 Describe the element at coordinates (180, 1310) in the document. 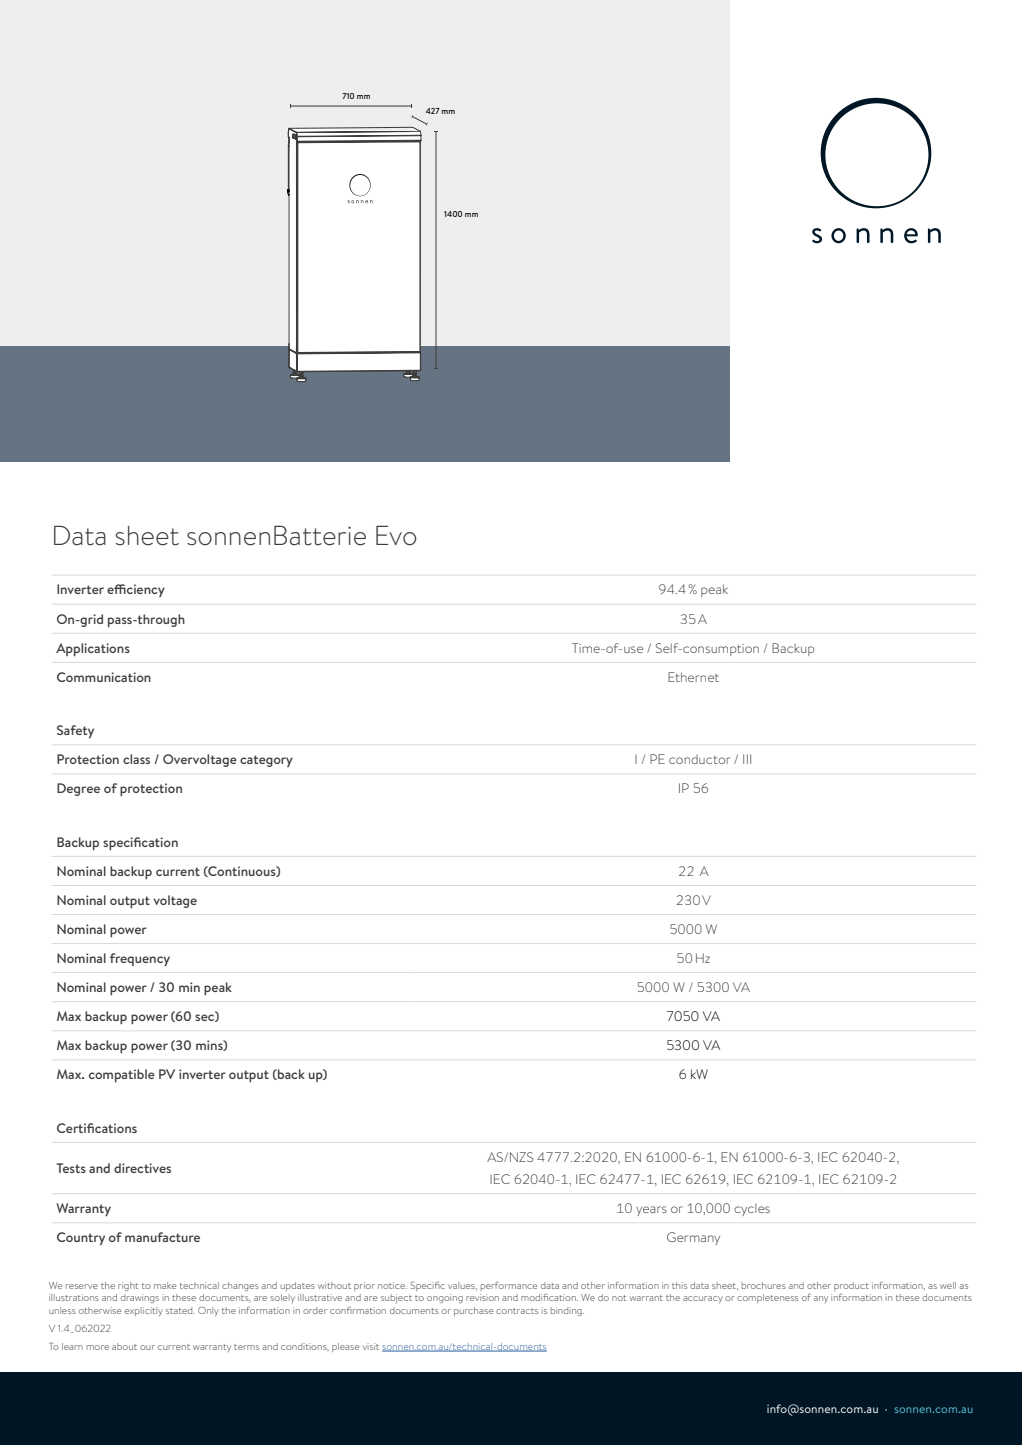

I see `stated` at that location.
